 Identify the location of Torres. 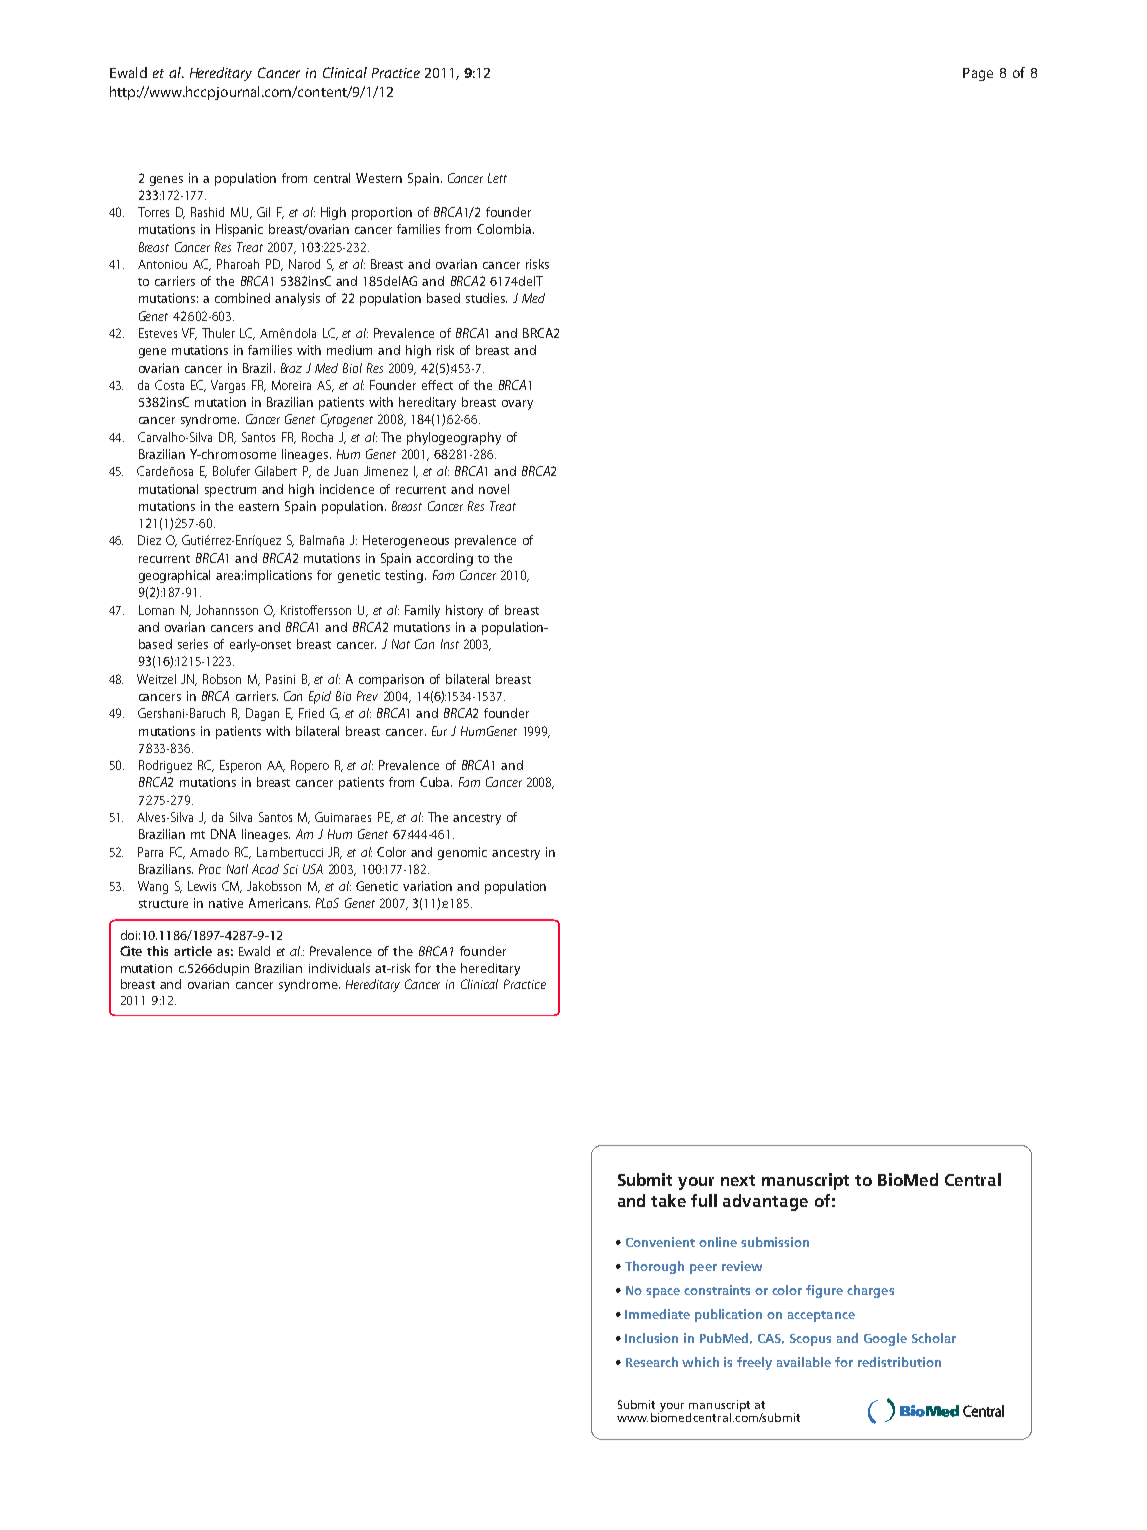
(153, 212).
